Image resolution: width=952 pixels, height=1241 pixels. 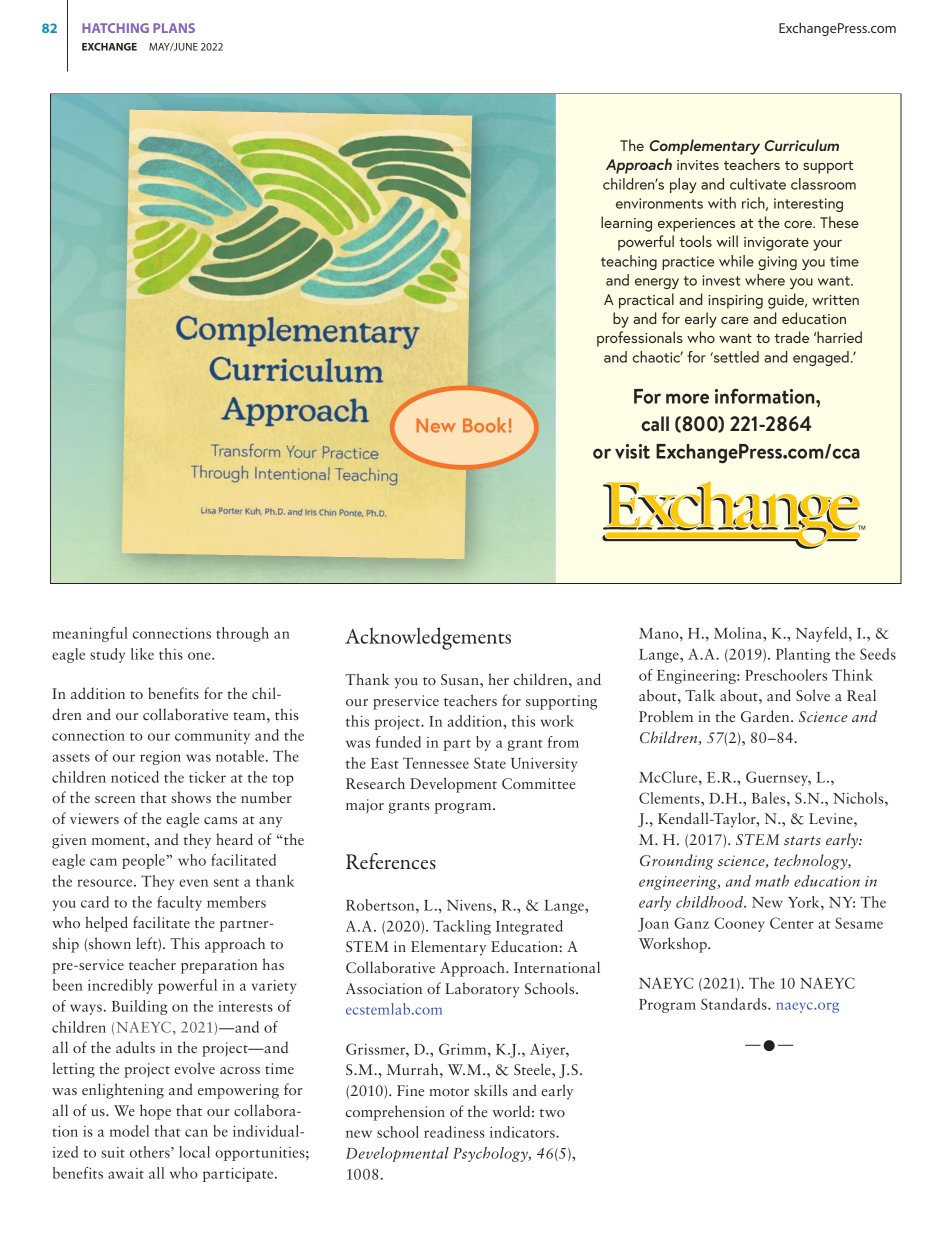 I want to click on Standards, so click(x=735, y=1004).
